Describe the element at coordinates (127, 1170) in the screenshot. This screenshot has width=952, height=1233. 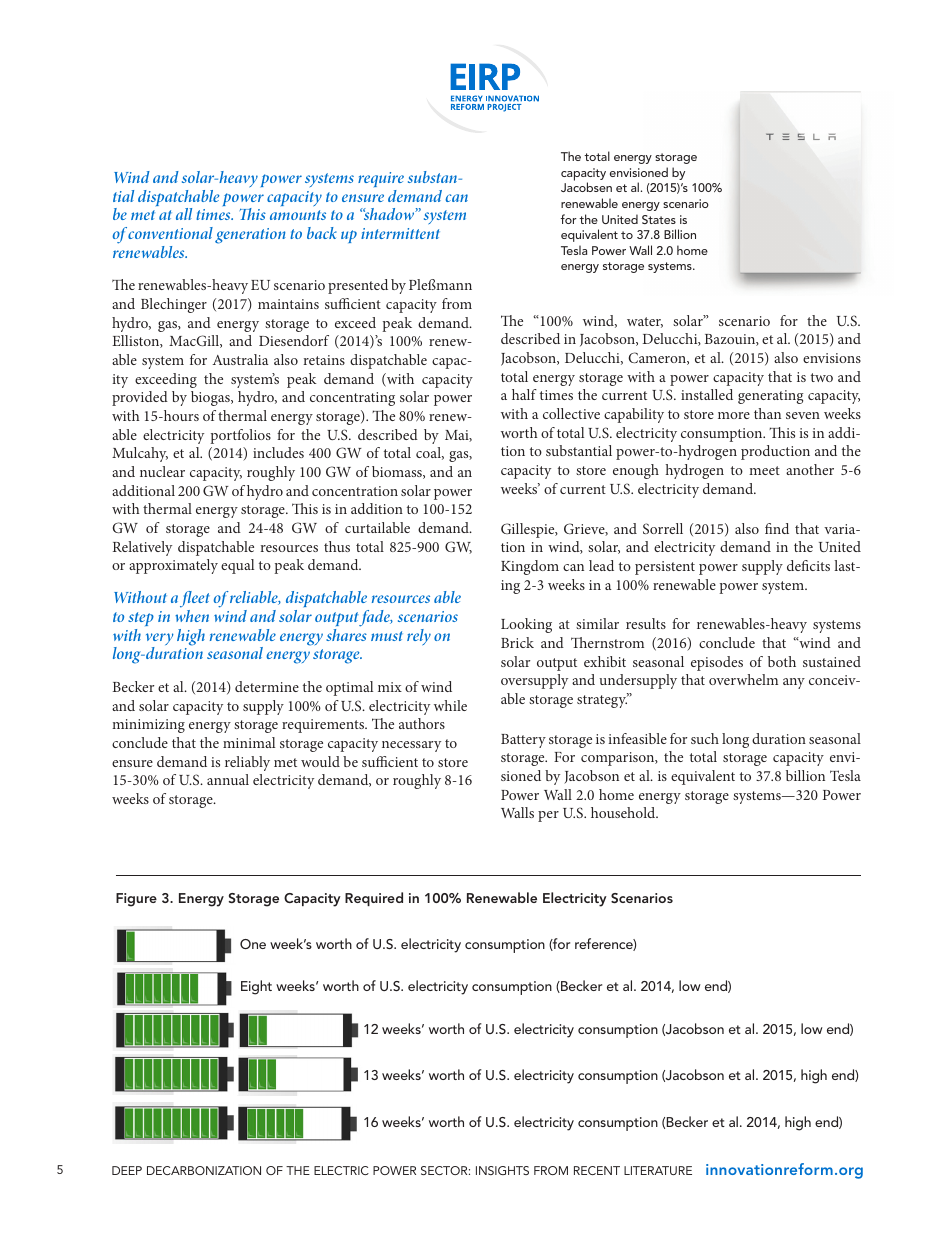
I see `DEEP` at that location.
